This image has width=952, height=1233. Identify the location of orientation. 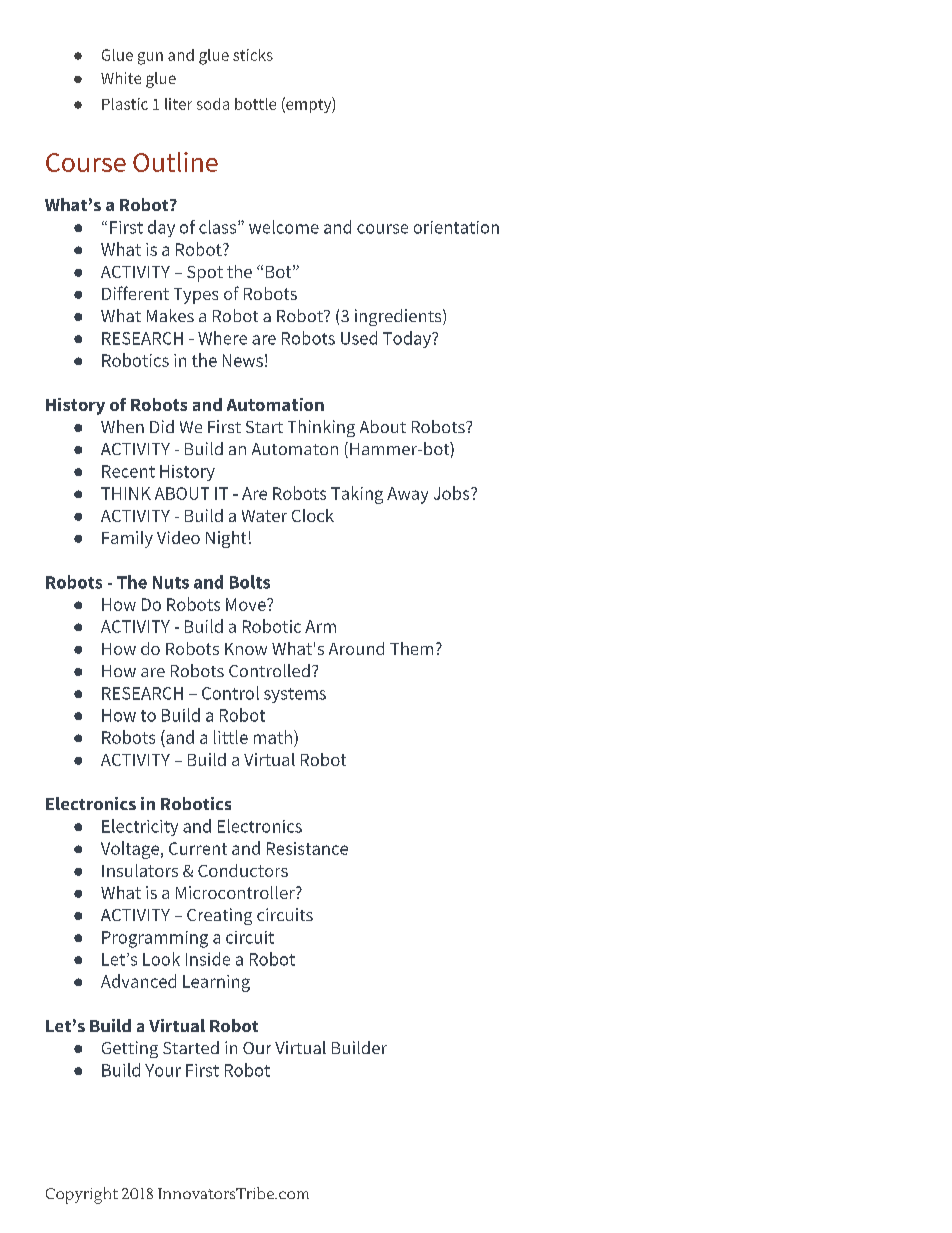
(456, 227).
